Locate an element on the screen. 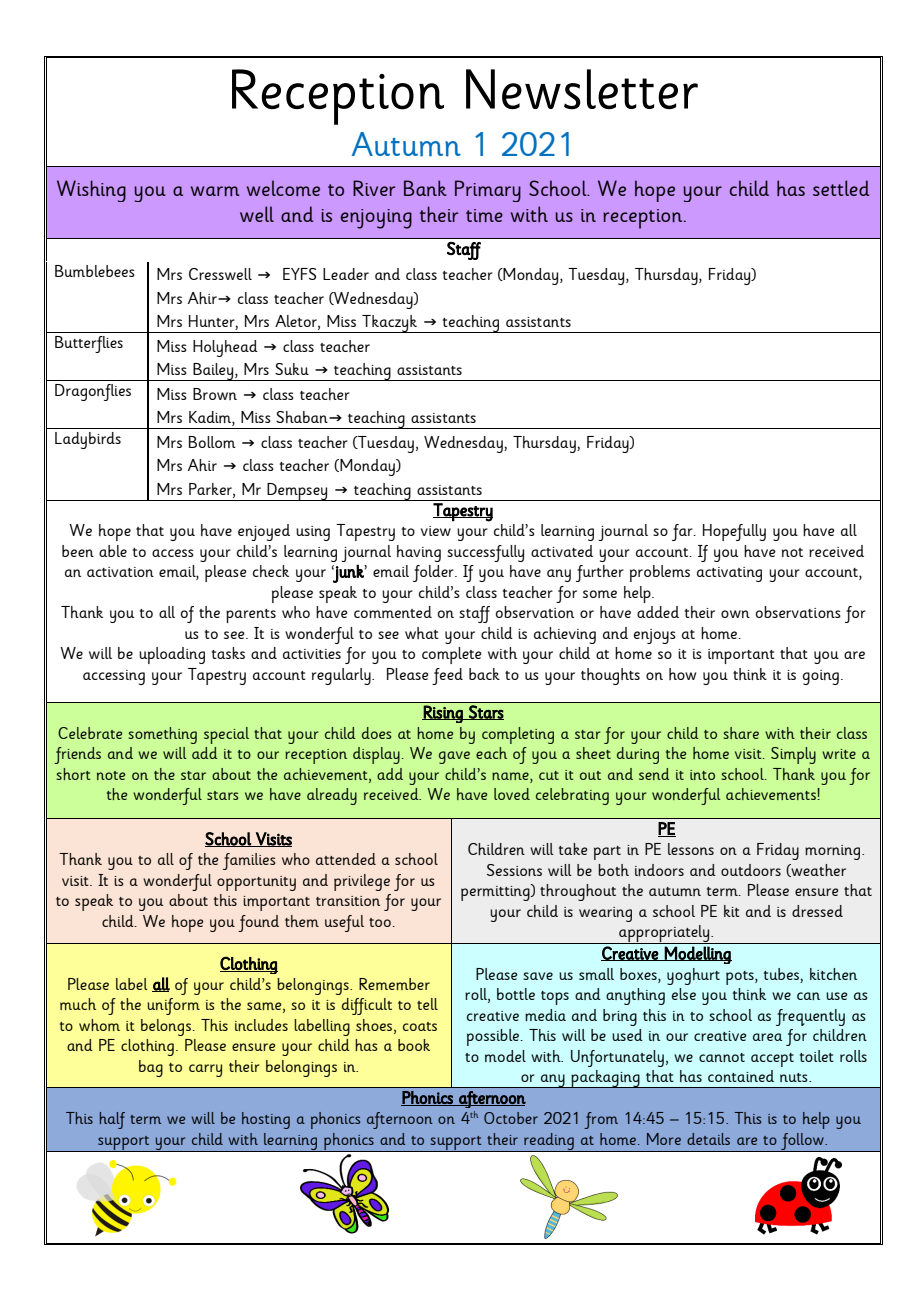 This screenshot has width=924, height=1308. contained is located at coordinates (741, 1076).
